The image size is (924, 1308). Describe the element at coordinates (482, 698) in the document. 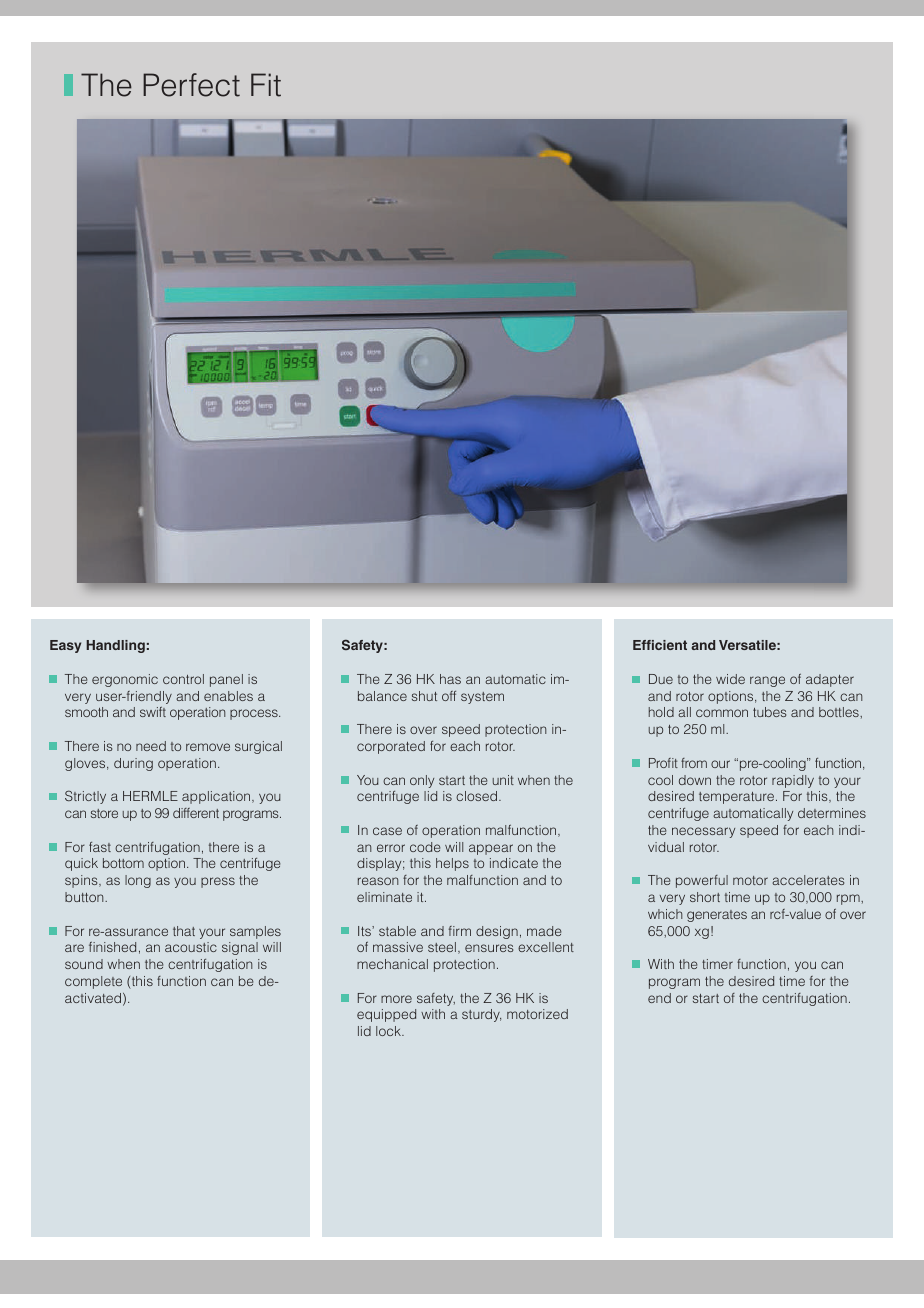

I see `system` at that location.
